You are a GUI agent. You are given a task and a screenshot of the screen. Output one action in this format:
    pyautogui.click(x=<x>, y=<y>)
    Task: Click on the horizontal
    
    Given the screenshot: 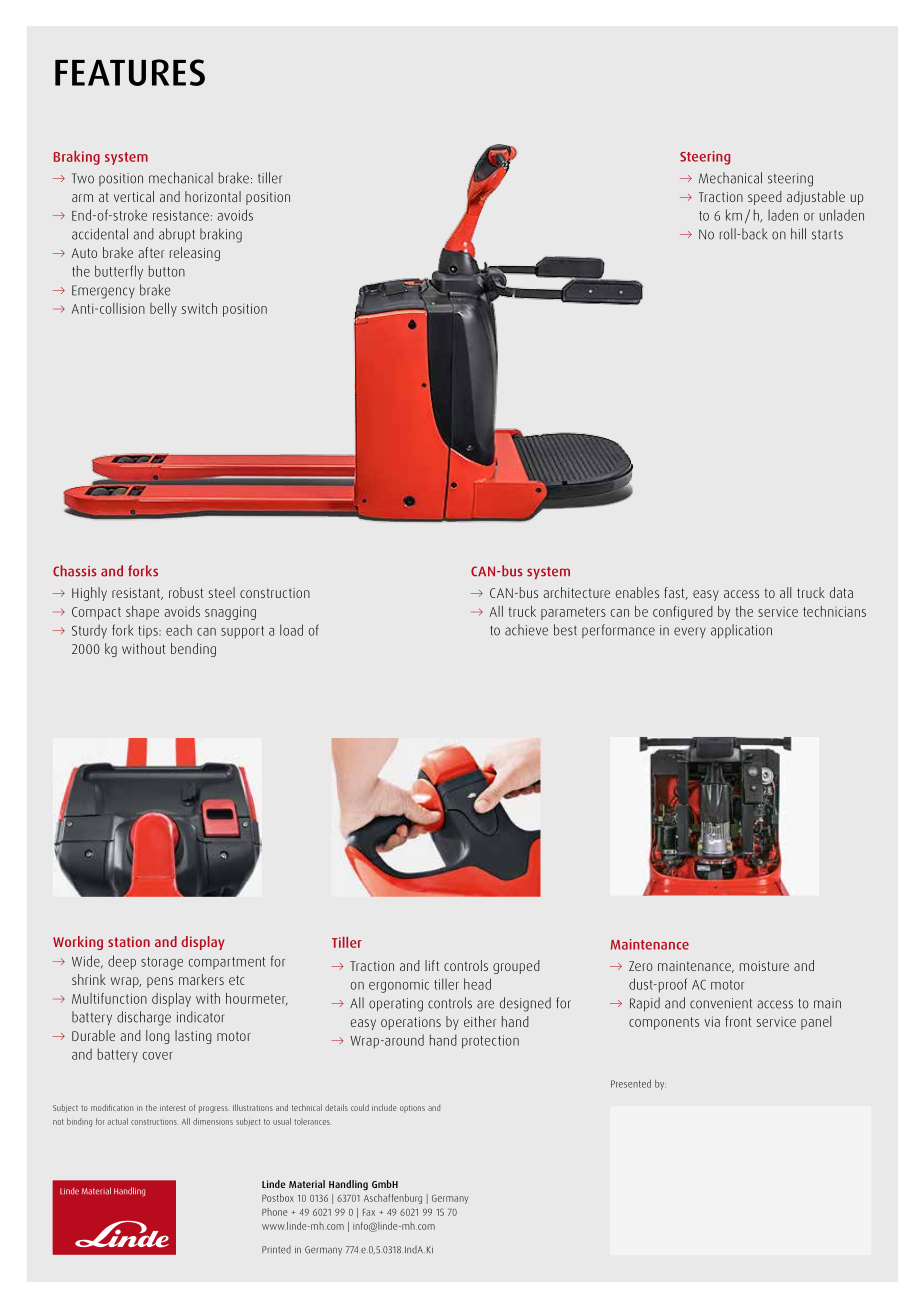 What is the action you would take?
    pyautogui.click(x=213, y=196)
